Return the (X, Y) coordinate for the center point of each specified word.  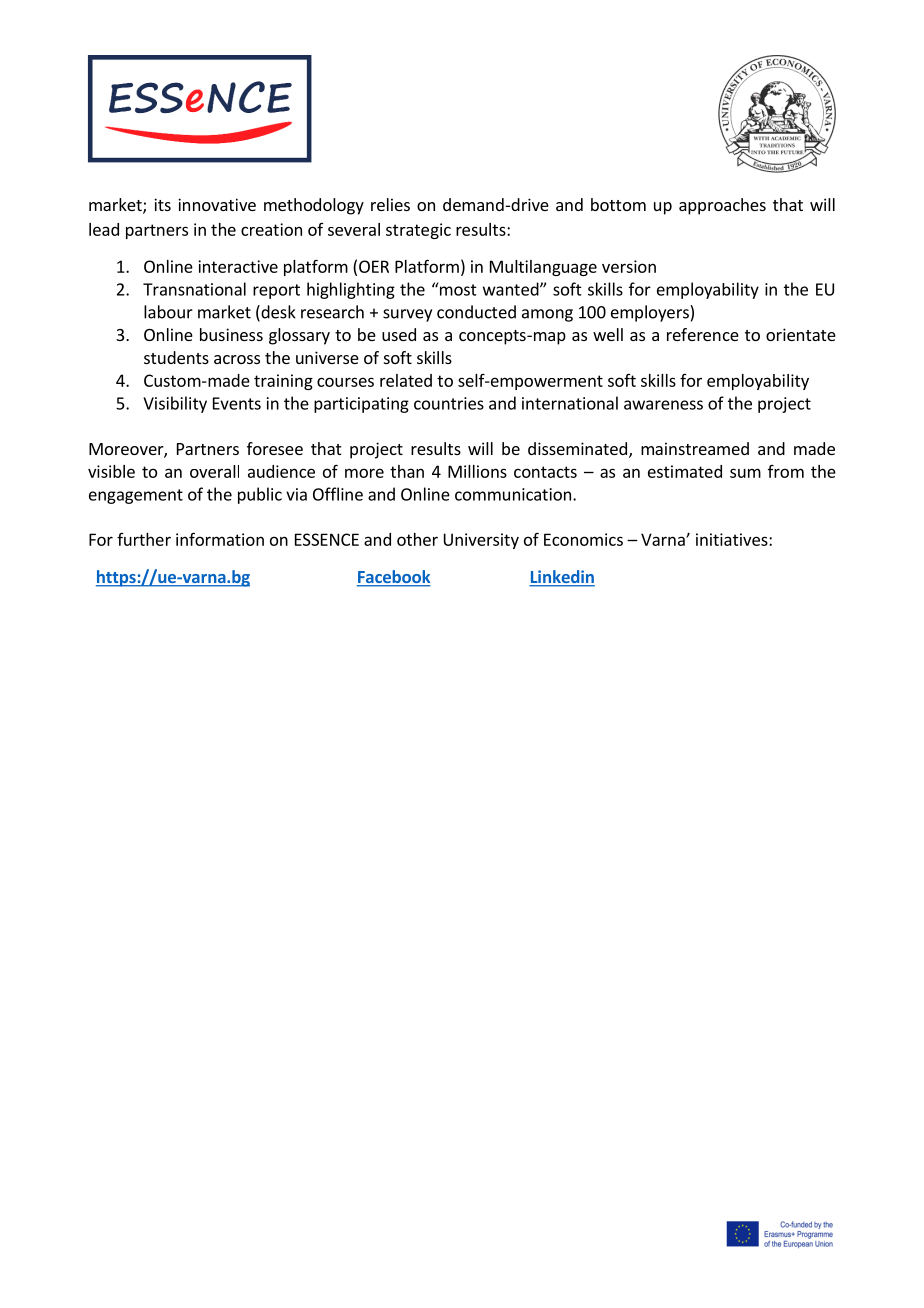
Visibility (175, 404)
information (220, 539)
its (162, 204)
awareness (663, 405)
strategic (418, 231)
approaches (722, 206)
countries (449, 403)
